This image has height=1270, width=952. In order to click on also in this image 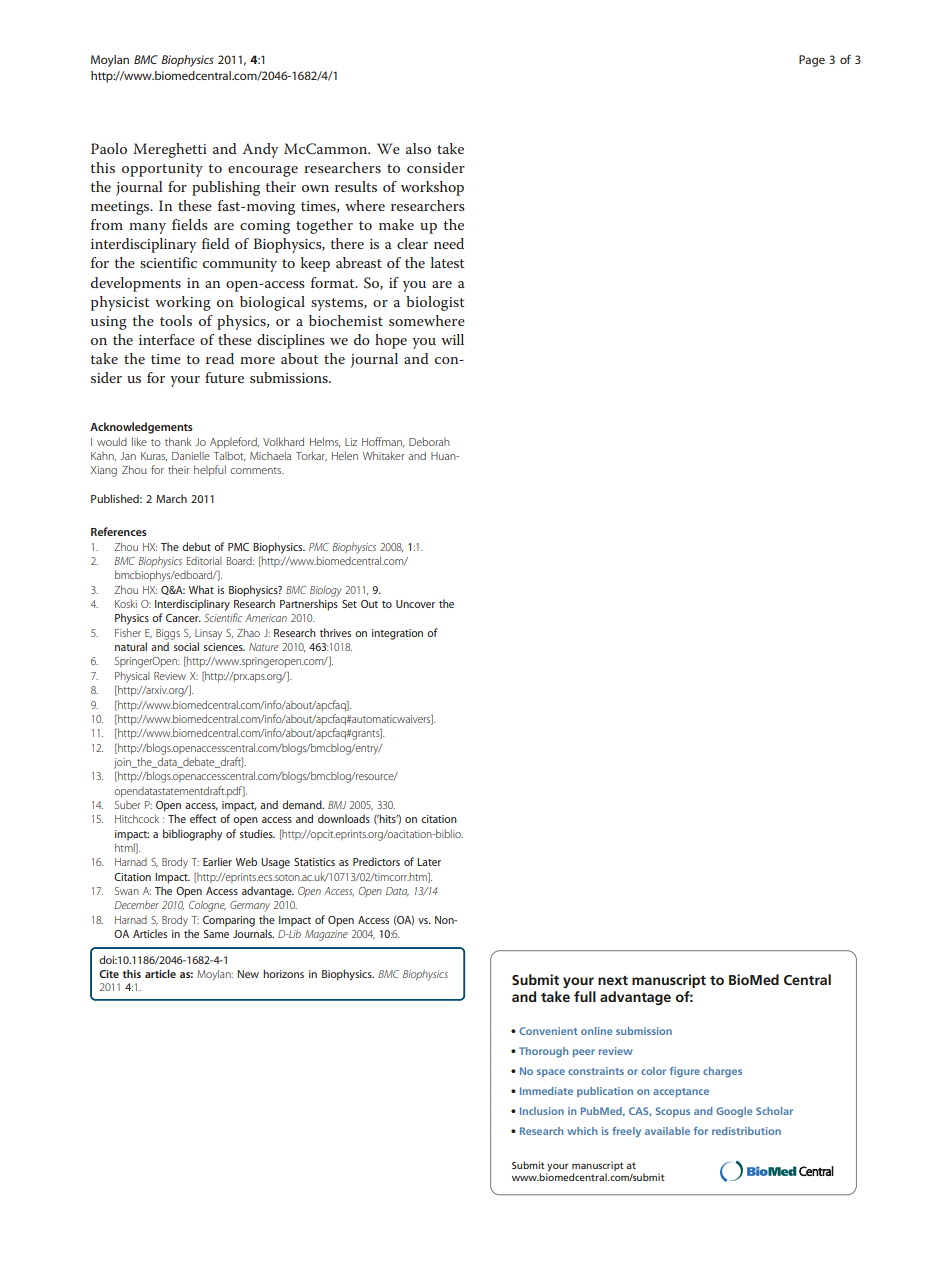, I will do `click(418, 148)`.
